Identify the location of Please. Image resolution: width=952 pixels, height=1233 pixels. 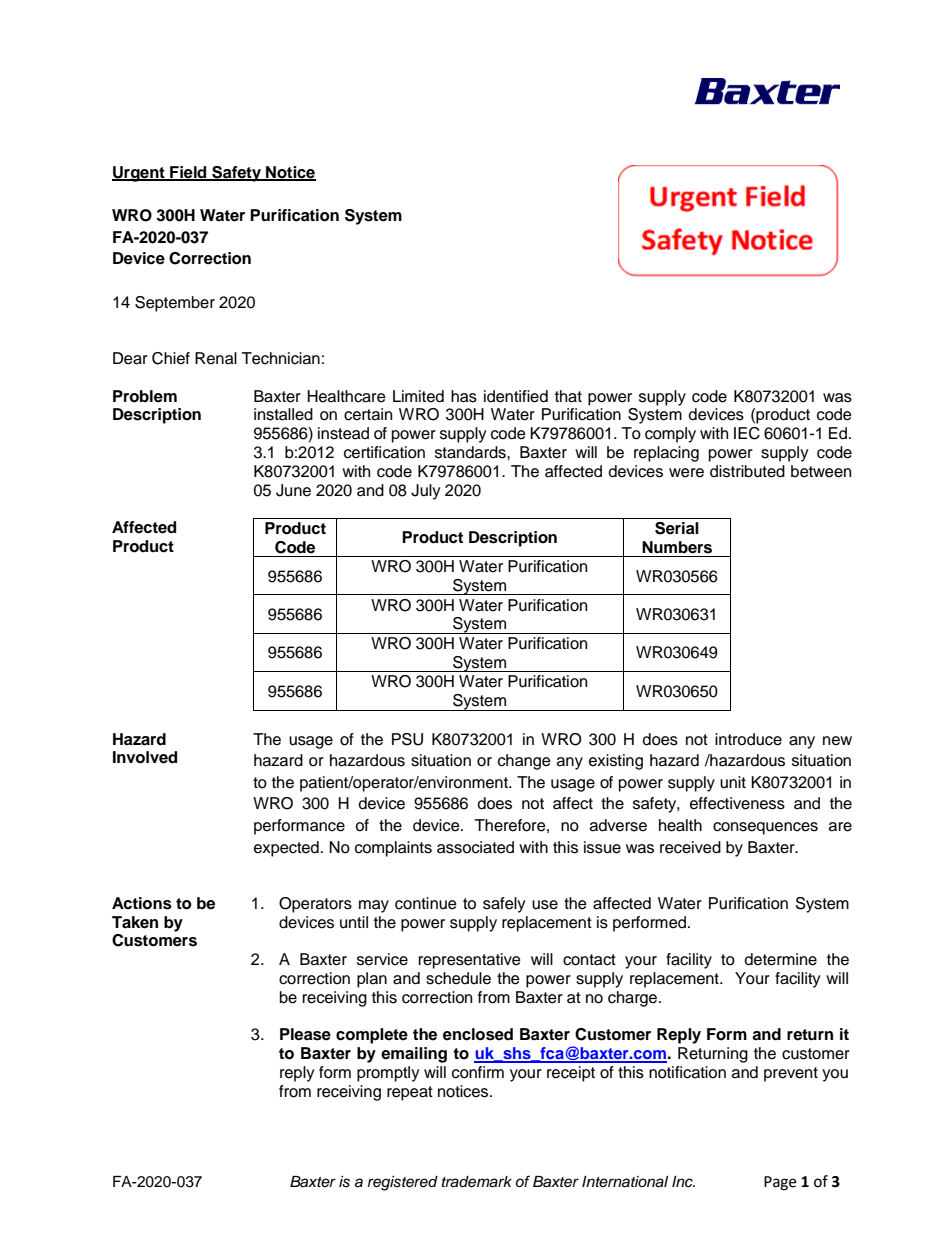
(305, 1034).
